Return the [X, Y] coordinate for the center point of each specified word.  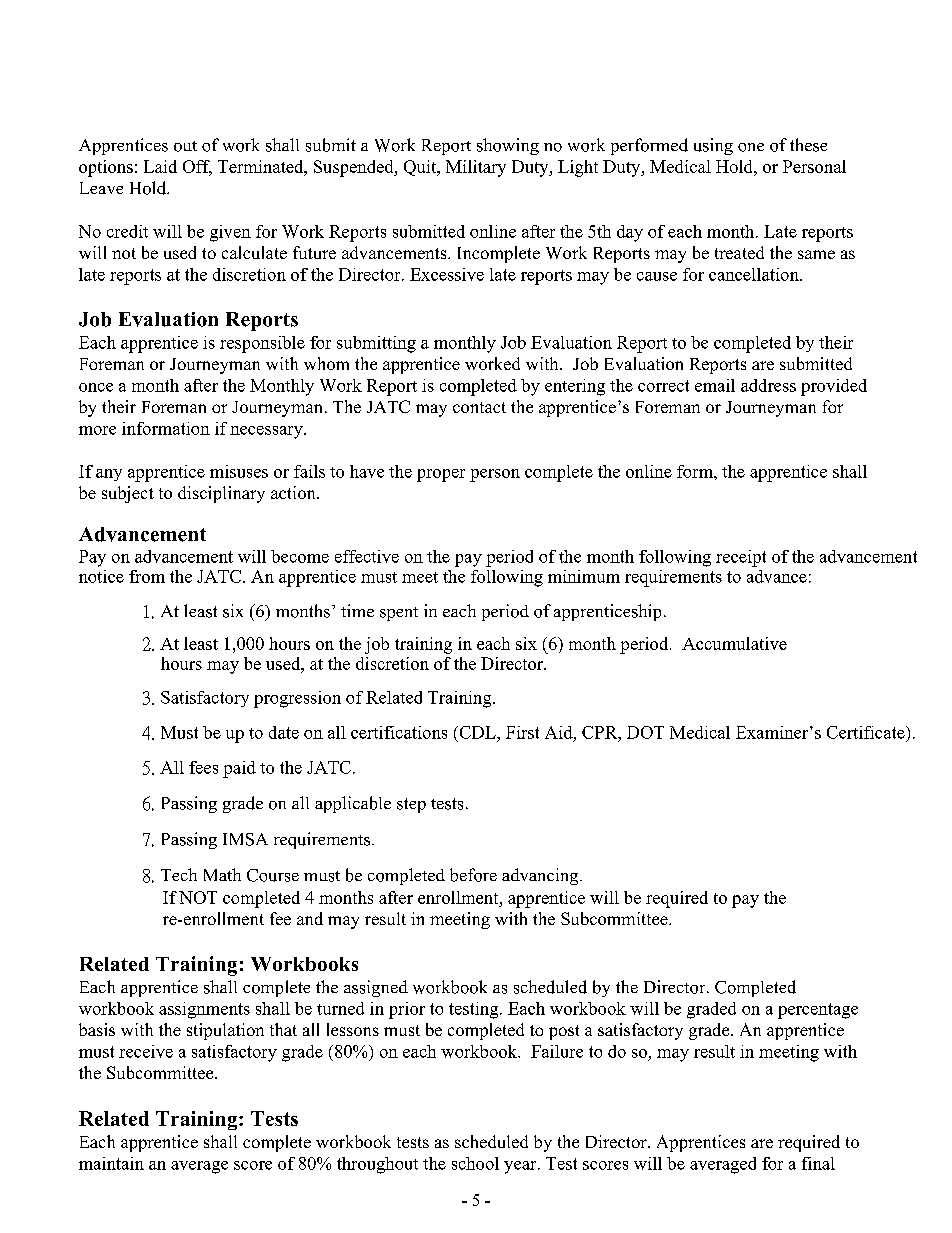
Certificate [867, 732]
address [768, 385]
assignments [204, 1010]
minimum [584, 576]
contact [479, 407]
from [147, 576]
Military [476, 168]
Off [197, 167]
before [473, 875]
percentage [818, 1011]
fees [203, 767]
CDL [477, 732]
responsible [262, 344]
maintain [111, 1163]
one [751, 147]
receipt [741, 558]
